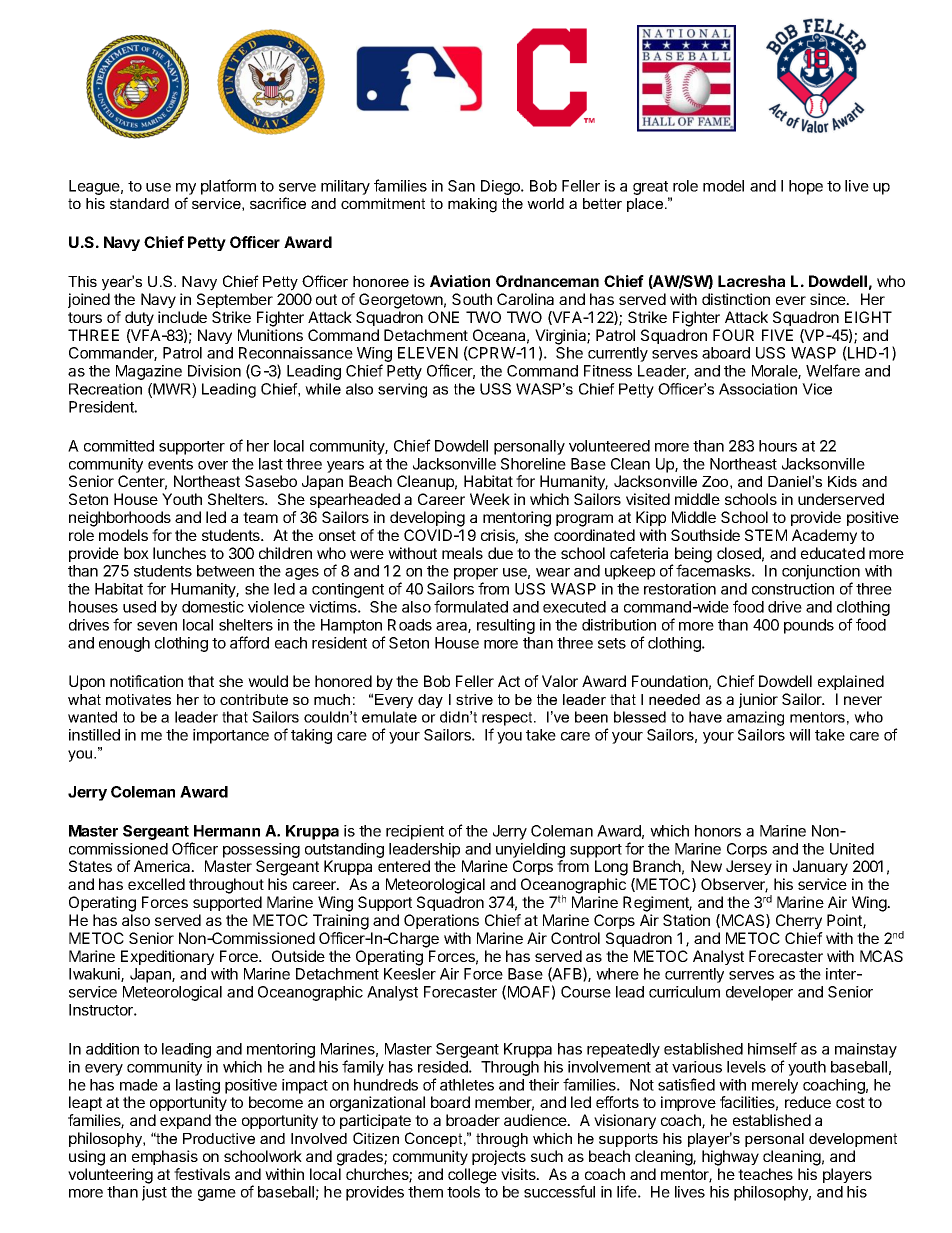 The image size is (952, 1233). I want to click on hope, so click(806, 187).
